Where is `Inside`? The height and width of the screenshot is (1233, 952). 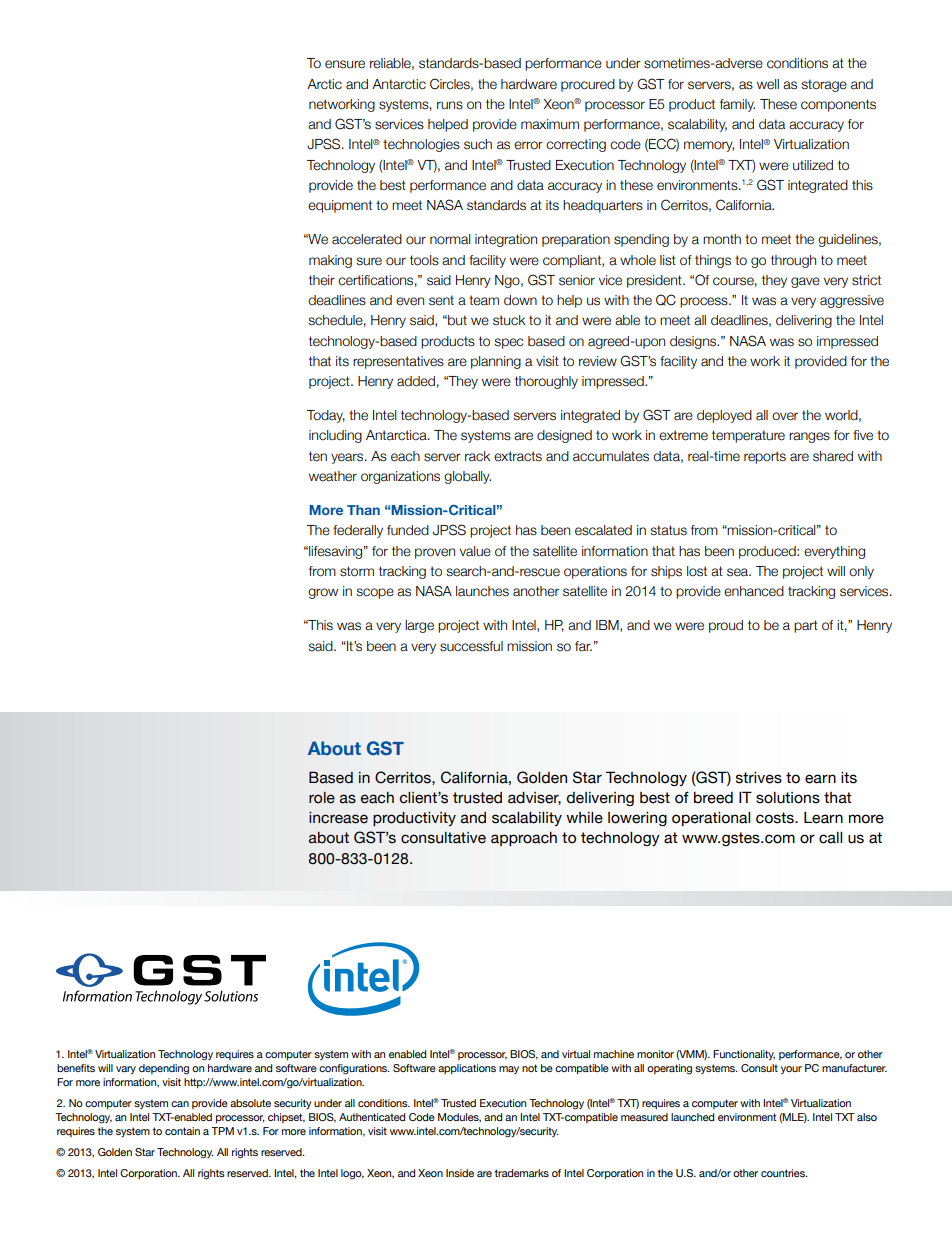
Inside is located at coordinates (460, 1173).
